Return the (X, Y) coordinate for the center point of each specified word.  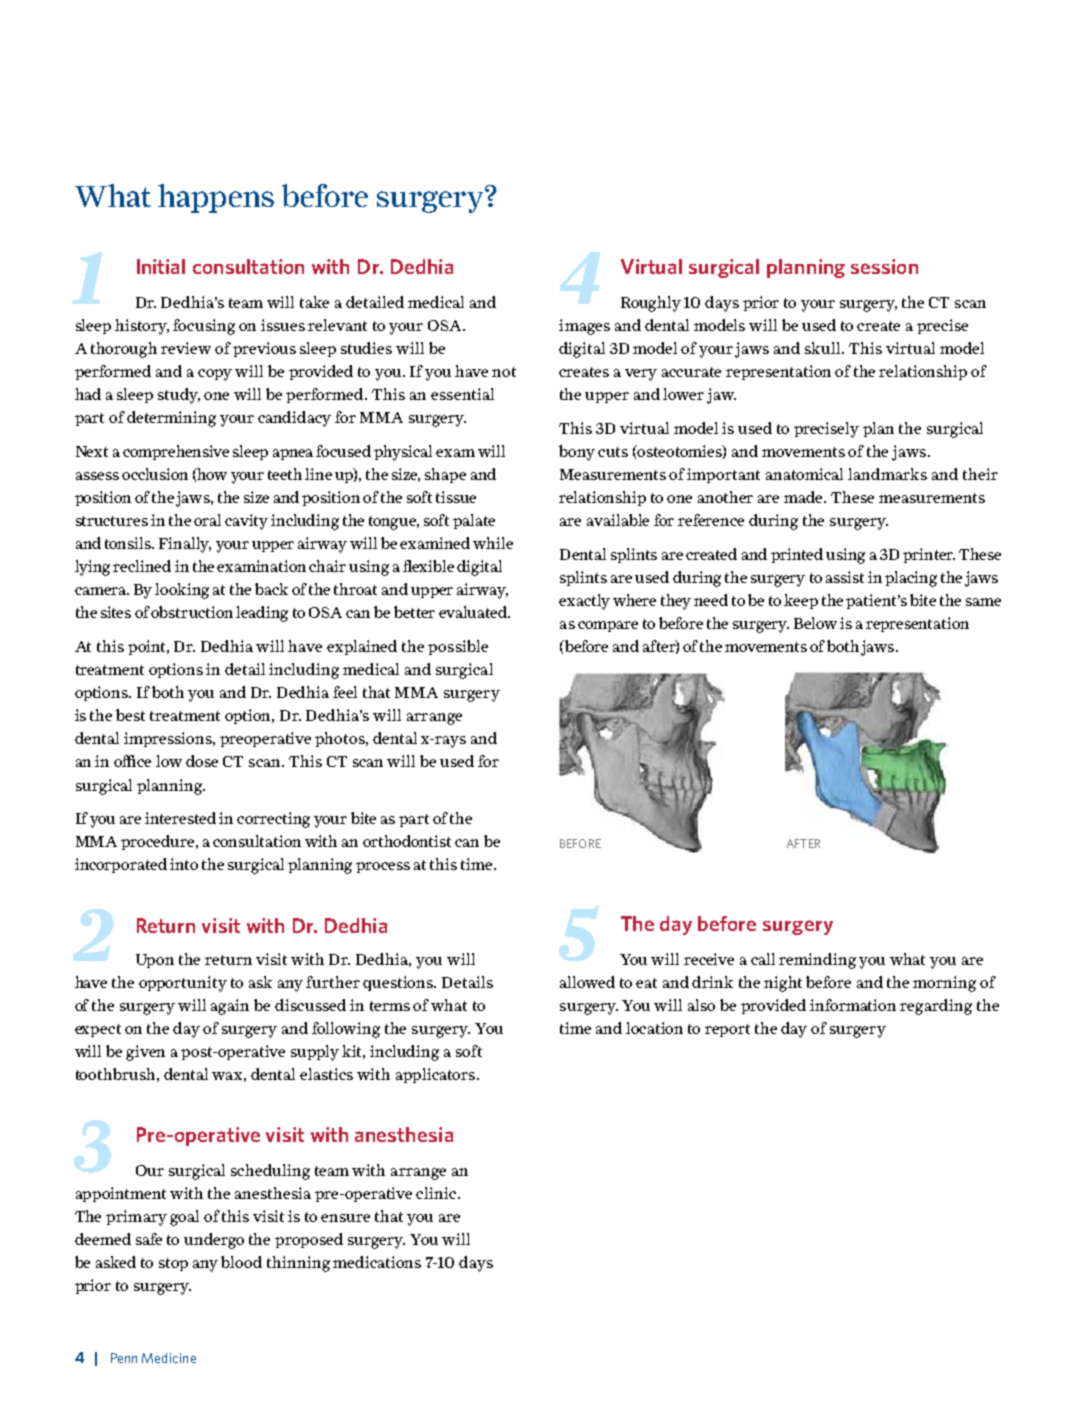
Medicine (169, 1358)
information (853, 1005)
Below (815, 623)
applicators (435, 1075)
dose (202, 761)
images (584, 327)
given (145, 1053)
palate (474, 521)
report (727, 1030)
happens (216, 198)
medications (377, 1262)
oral (207, 520)
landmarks (887, 474)
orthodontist (407, 841)
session (884, 266)
